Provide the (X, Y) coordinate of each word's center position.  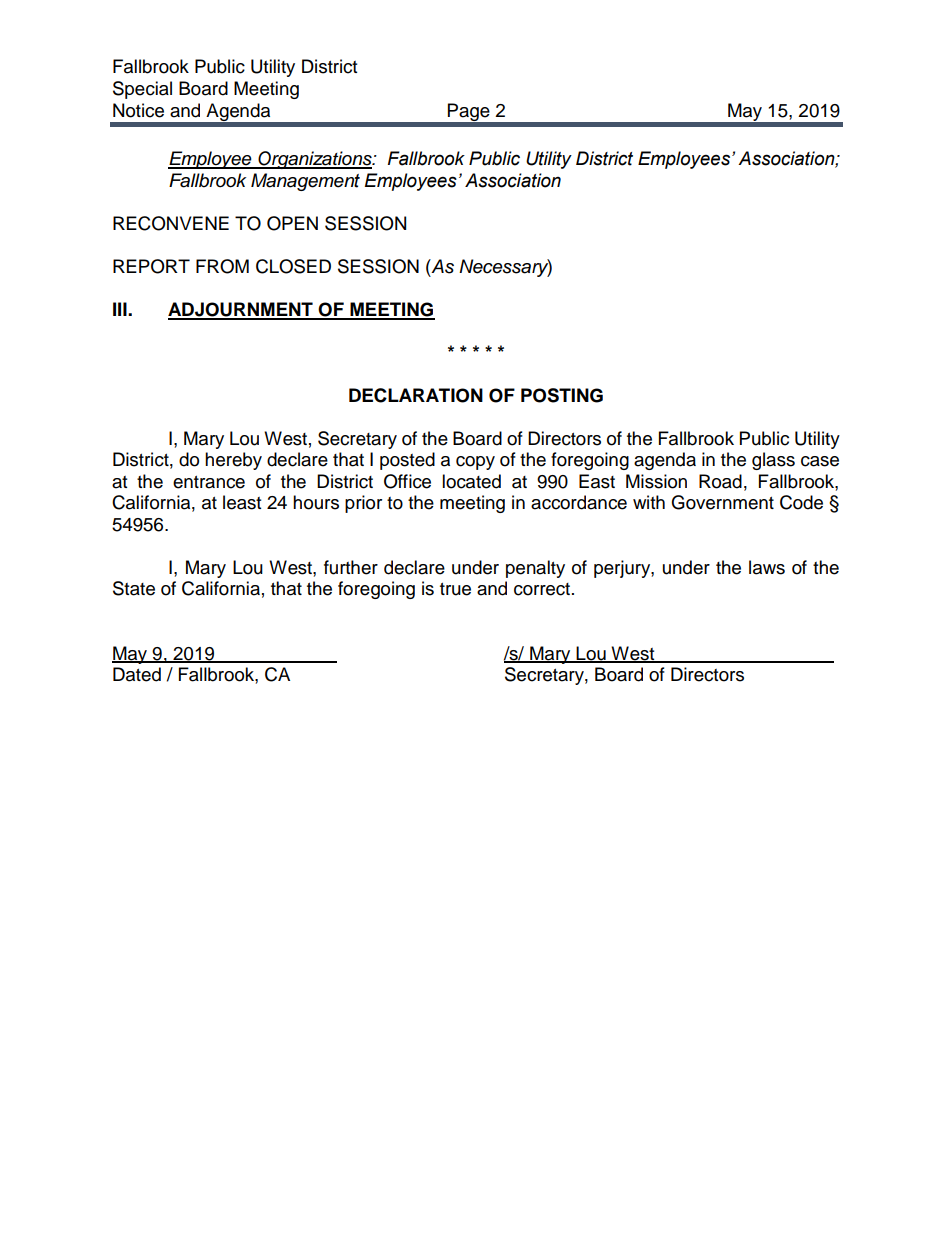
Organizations (315, 160)
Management (305, 182)
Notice (138, 110)
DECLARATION (416, 395)
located (471, 481)
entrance (209, 482)
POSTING (562, 395)
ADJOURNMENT (241, 310)
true (455, 589)
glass (773, 461)
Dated (137, 674)
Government (722, 502)
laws (767, 567)
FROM (222, 266)
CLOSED (293, 266)
